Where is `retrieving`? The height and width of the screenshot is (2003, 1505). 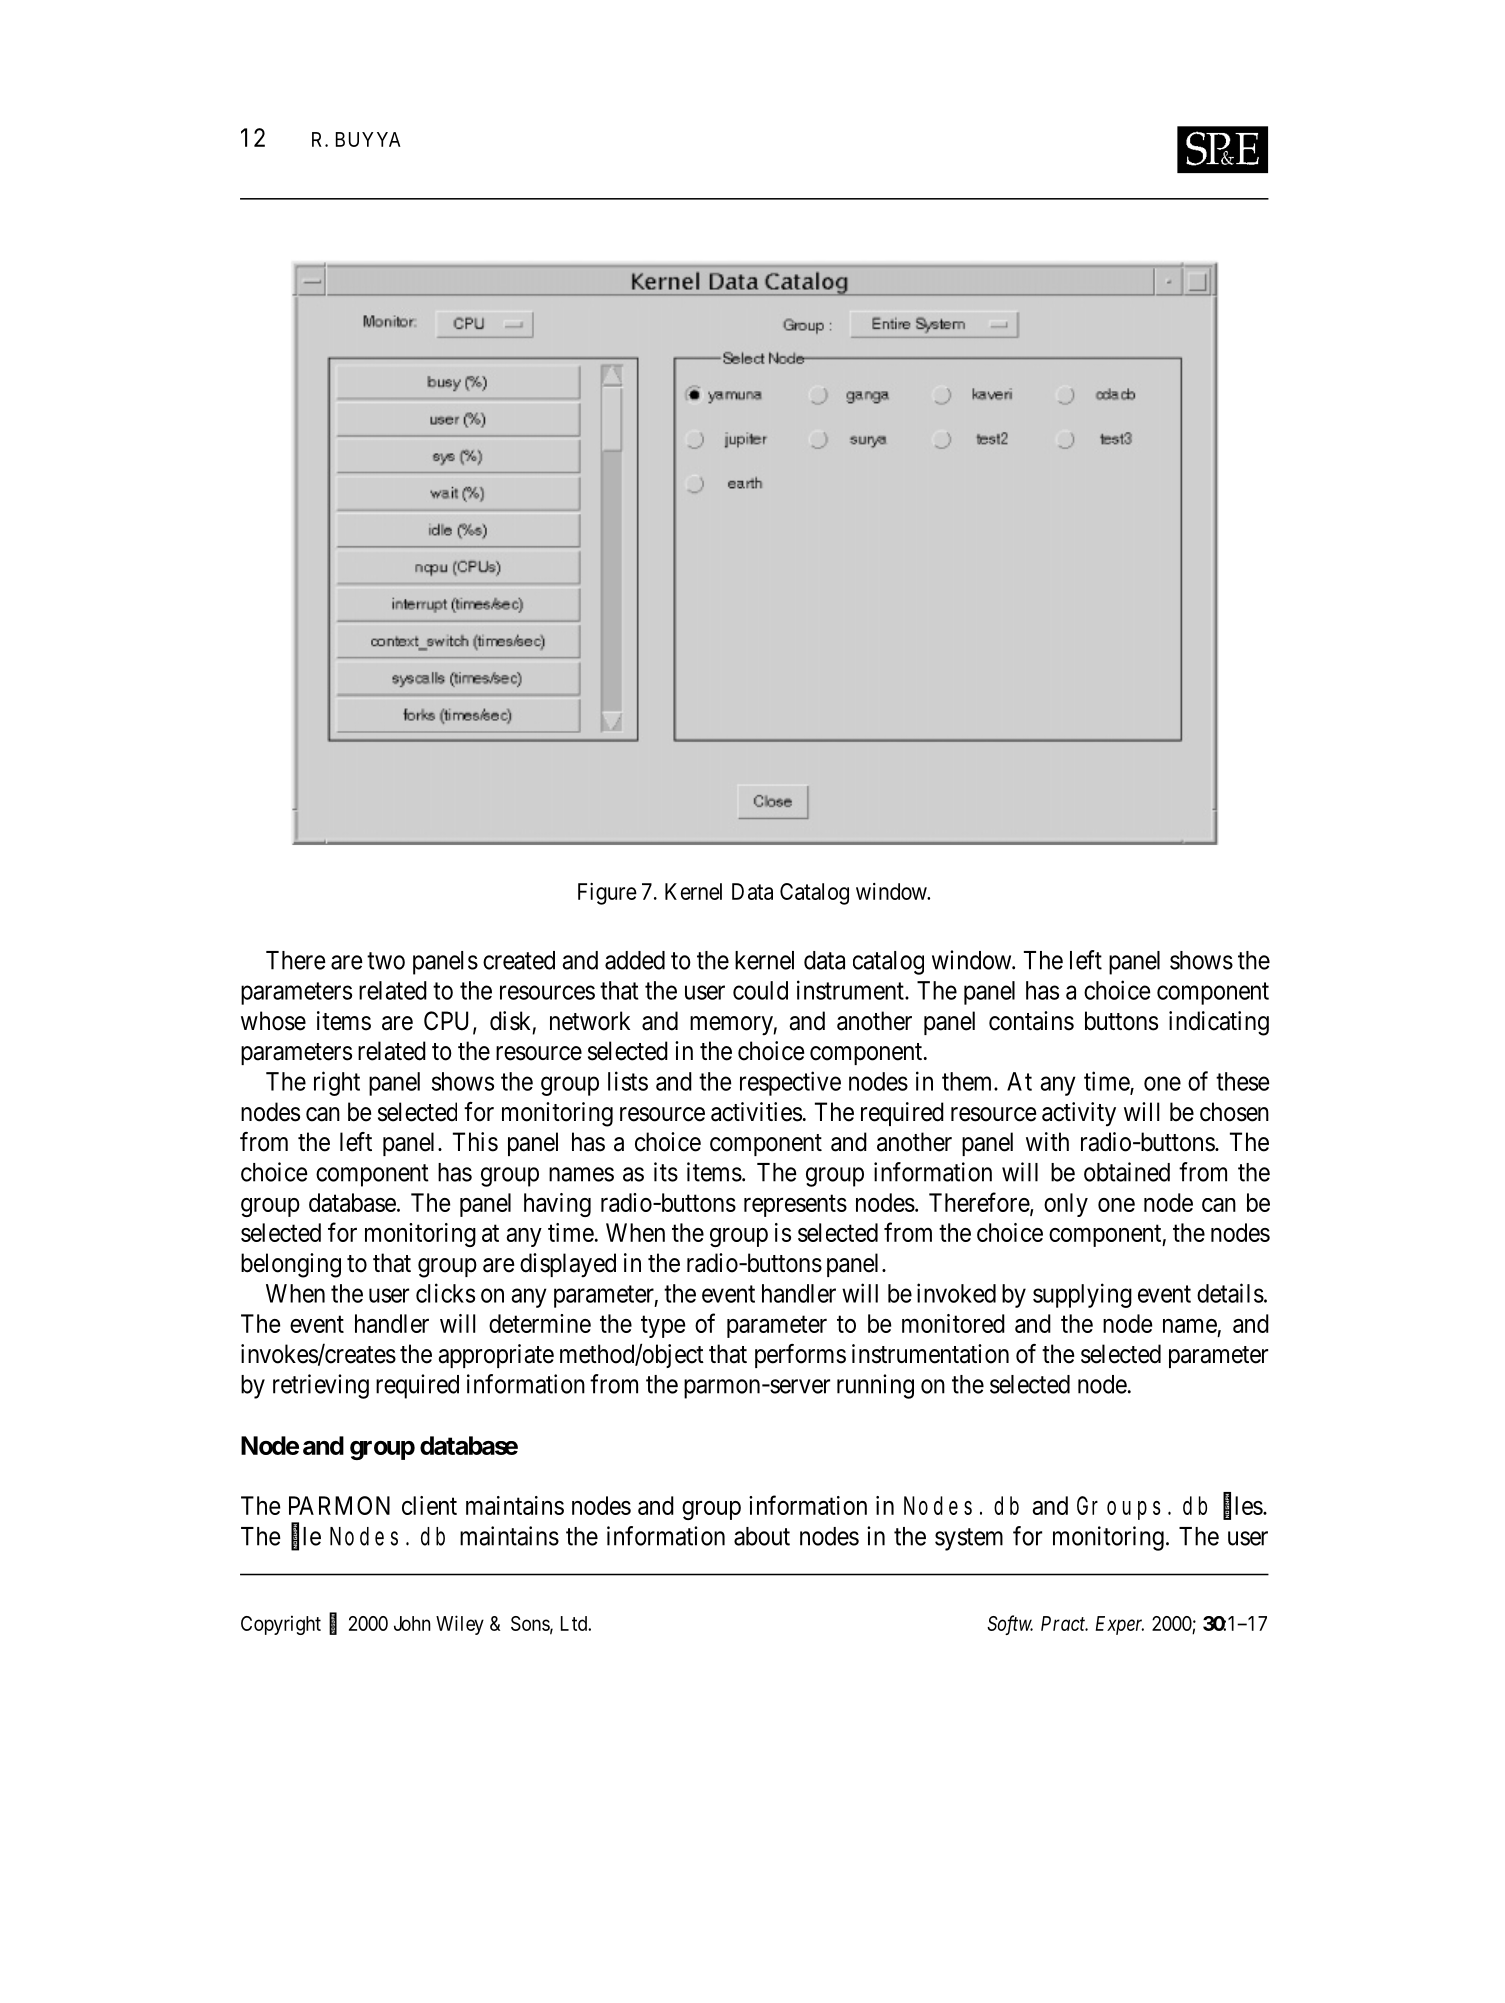
retrieving is located at coordinates (321, 1386).
